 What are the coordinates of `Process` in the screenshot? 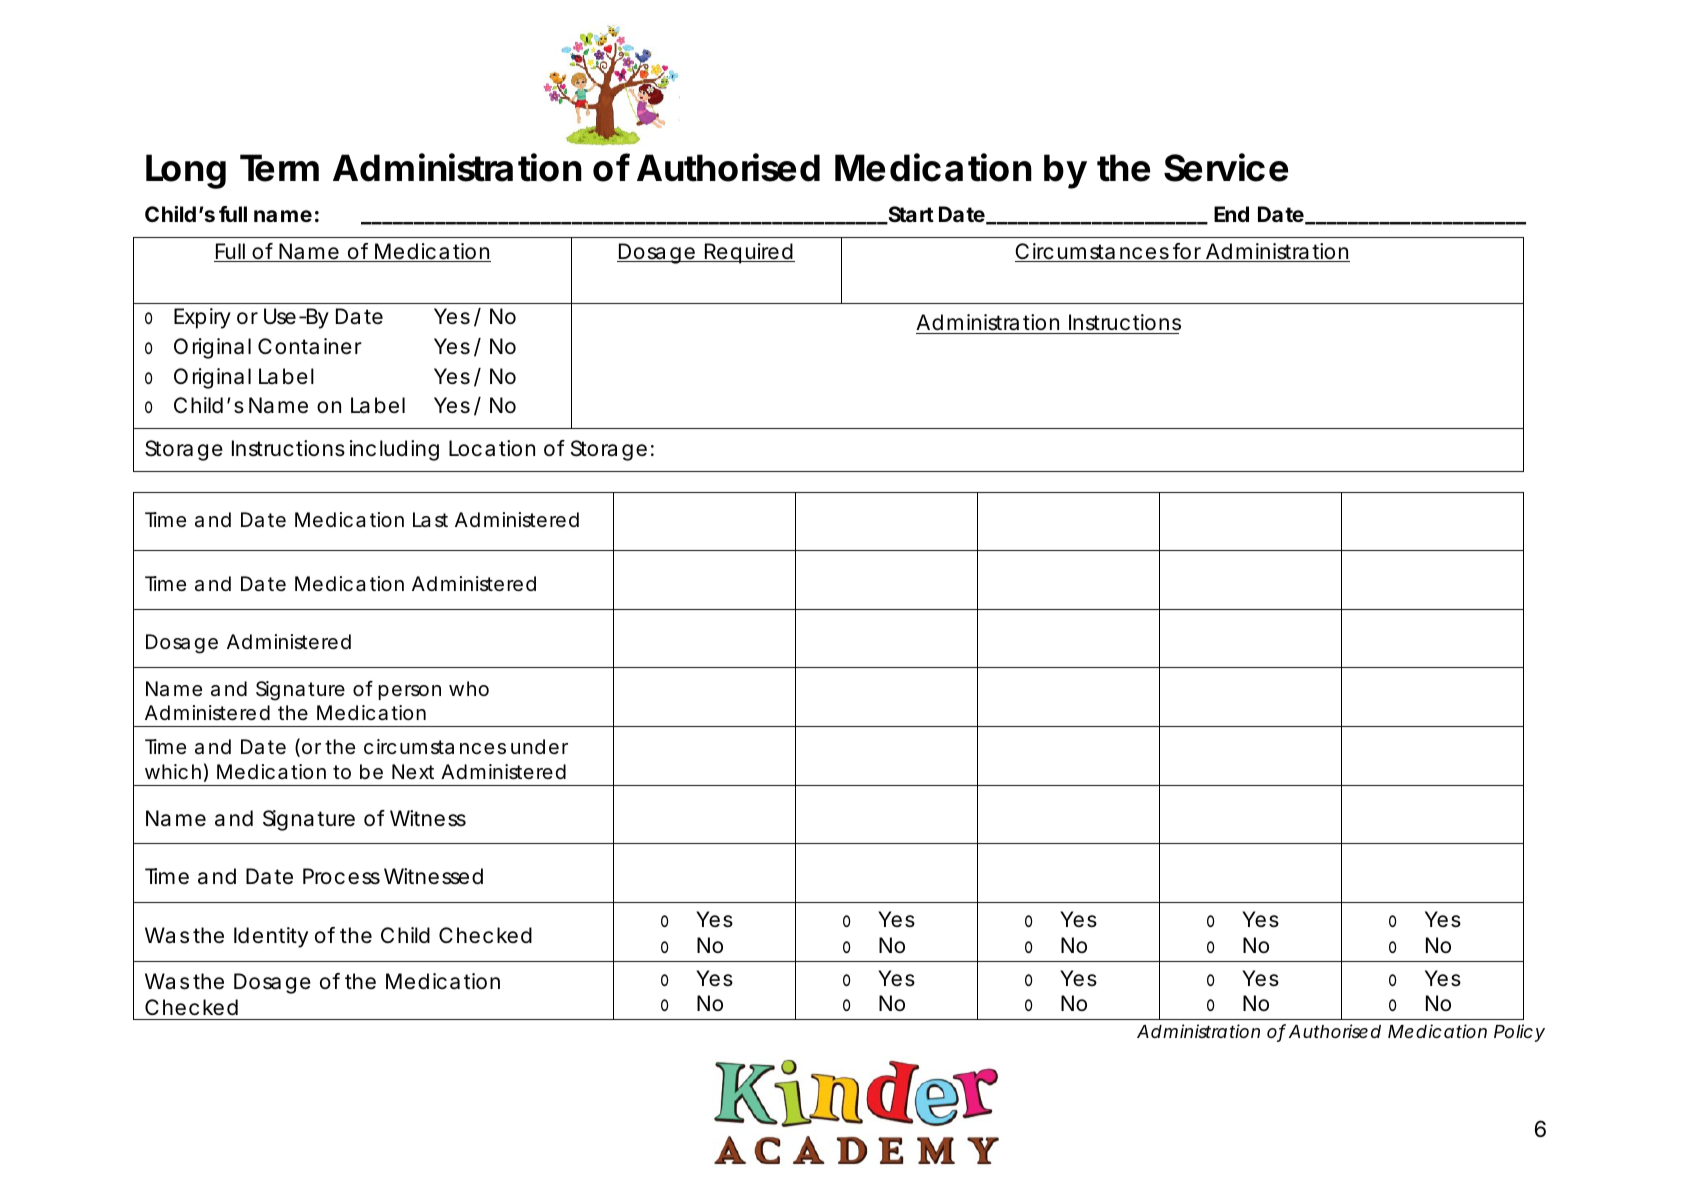 It's located at (341, 876).
